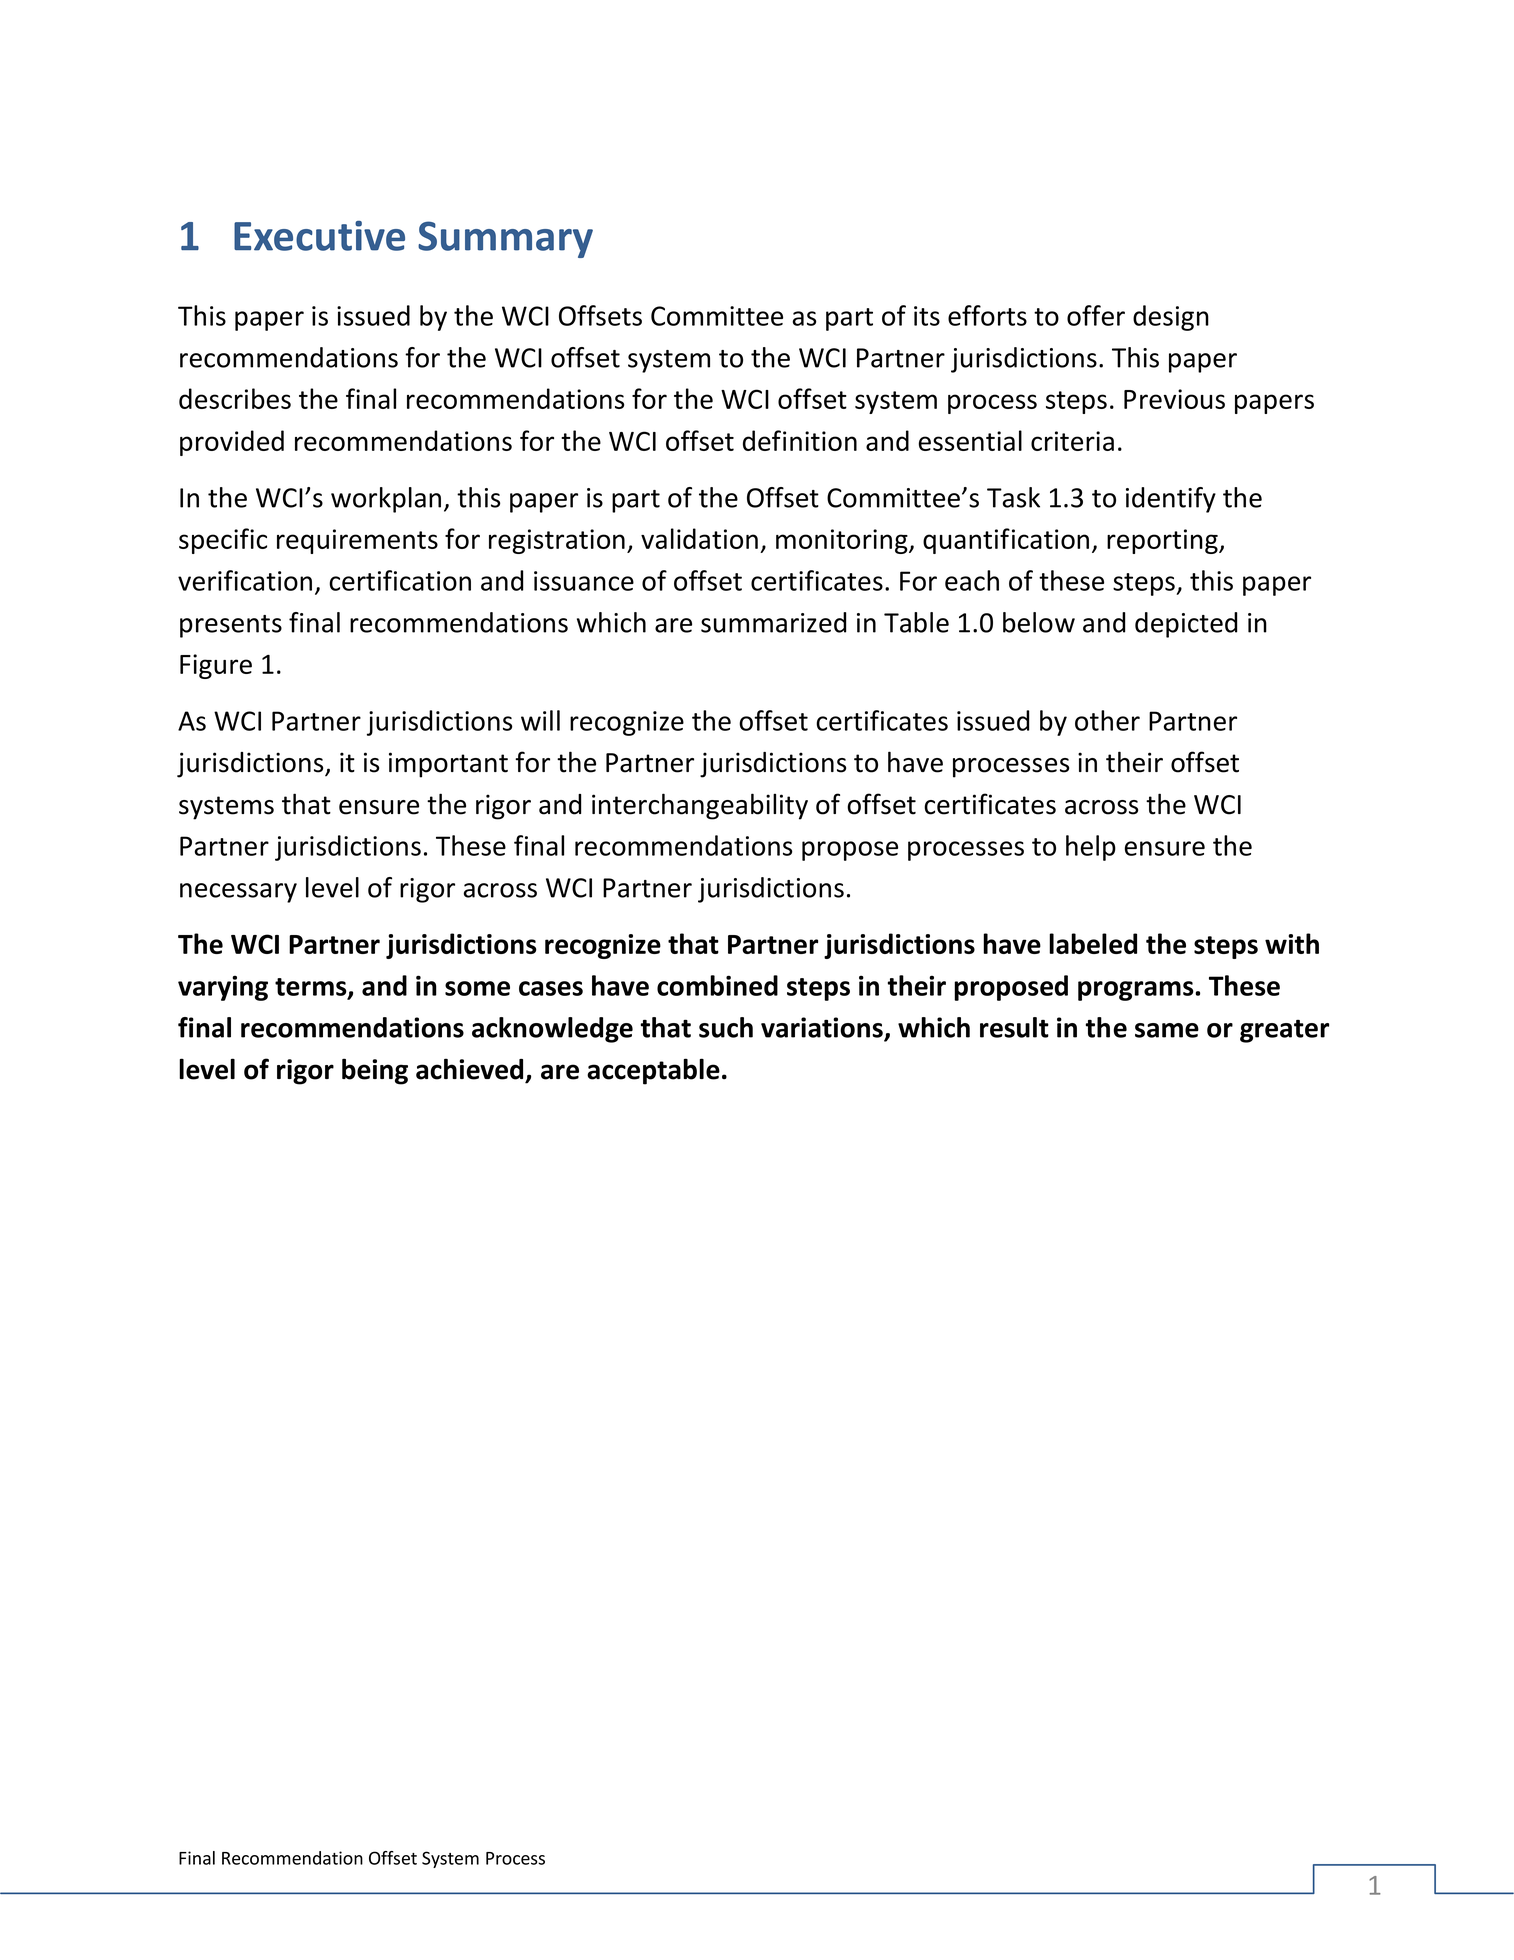 Image resolution: width=1514 pixels, height=1960 pixels. What do you see at coordinates (1091, 848) in the screenshot?
I see `help` at bounding box center [1091, 848].
